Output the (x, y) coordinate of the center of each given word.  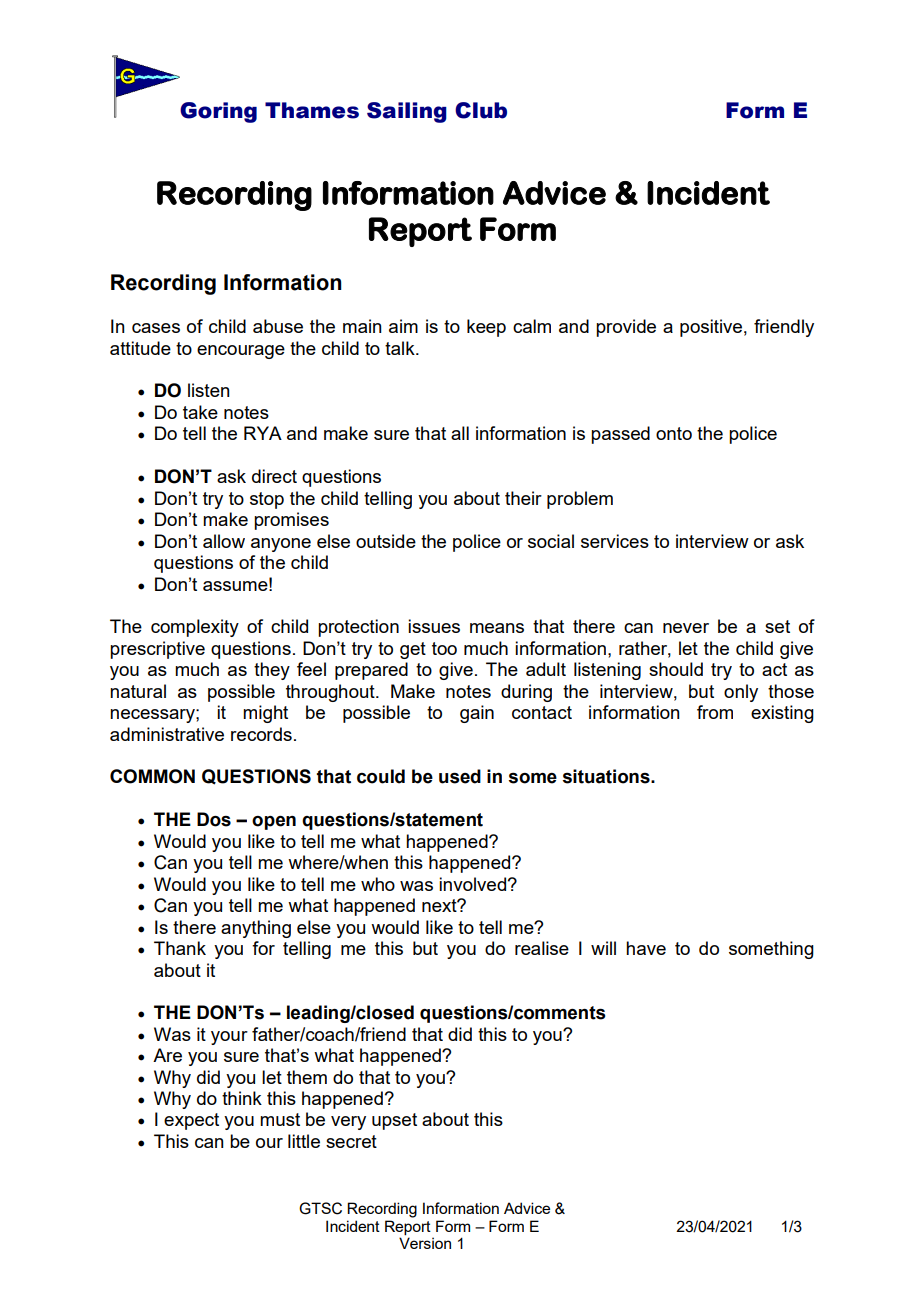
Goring (218, 112)
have (646, 948)
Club (481, 110)
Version (425, 1243)
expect (191, 1121)
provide (626, 328)
